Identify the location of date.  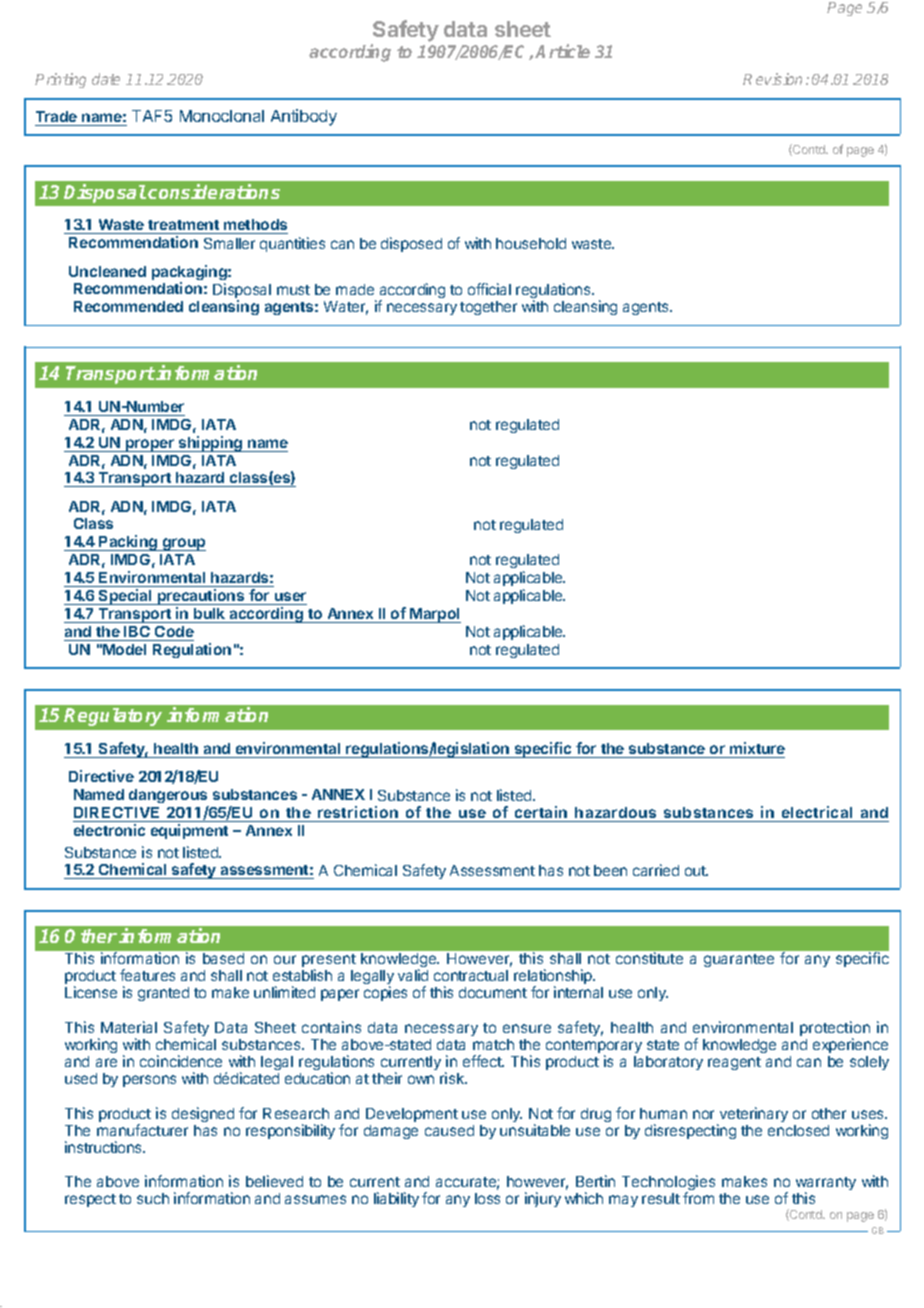
(106, 79).
